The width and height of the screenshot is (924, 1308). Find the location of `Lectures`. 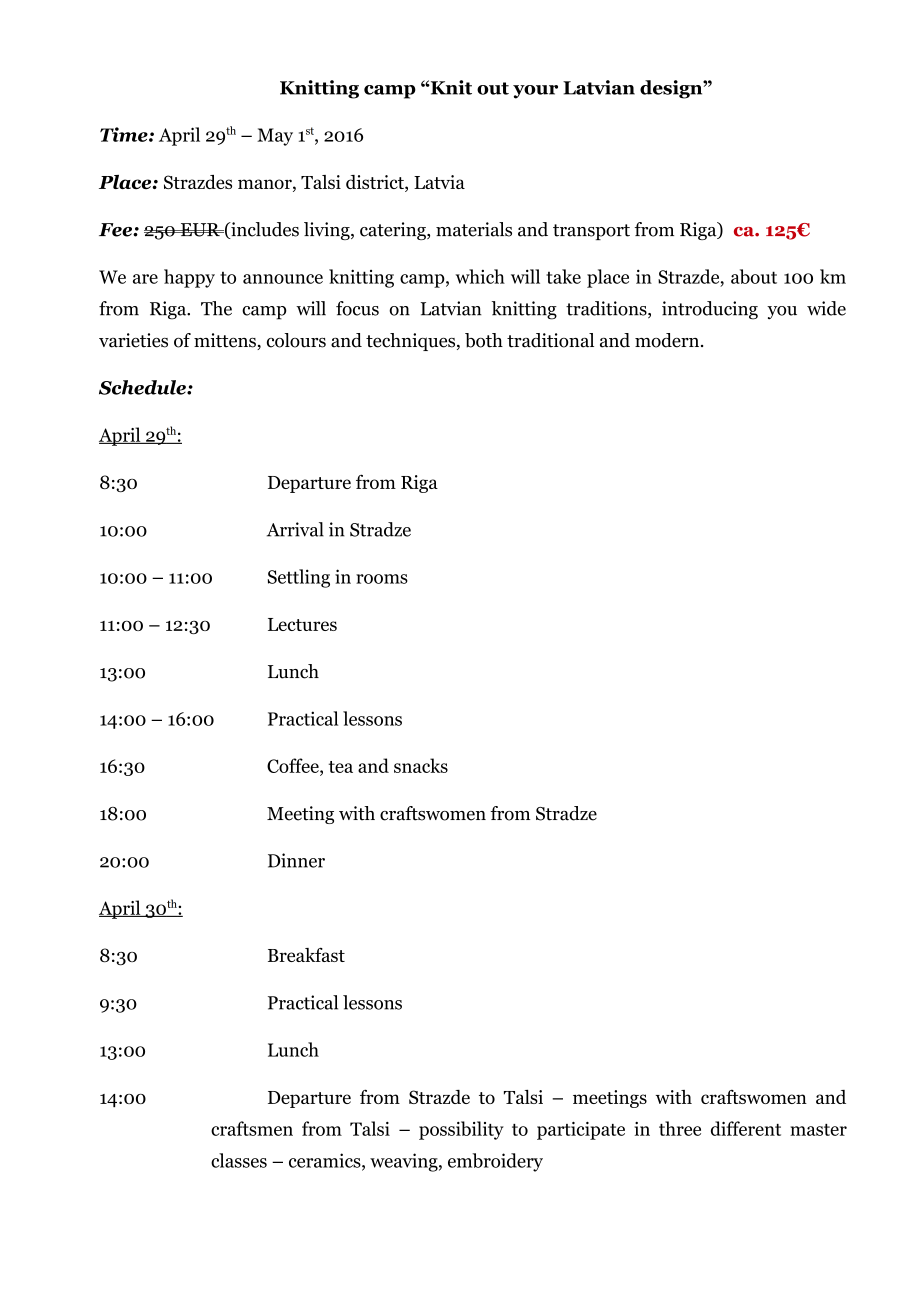

Lectures is located at coordinates (302, 624).
